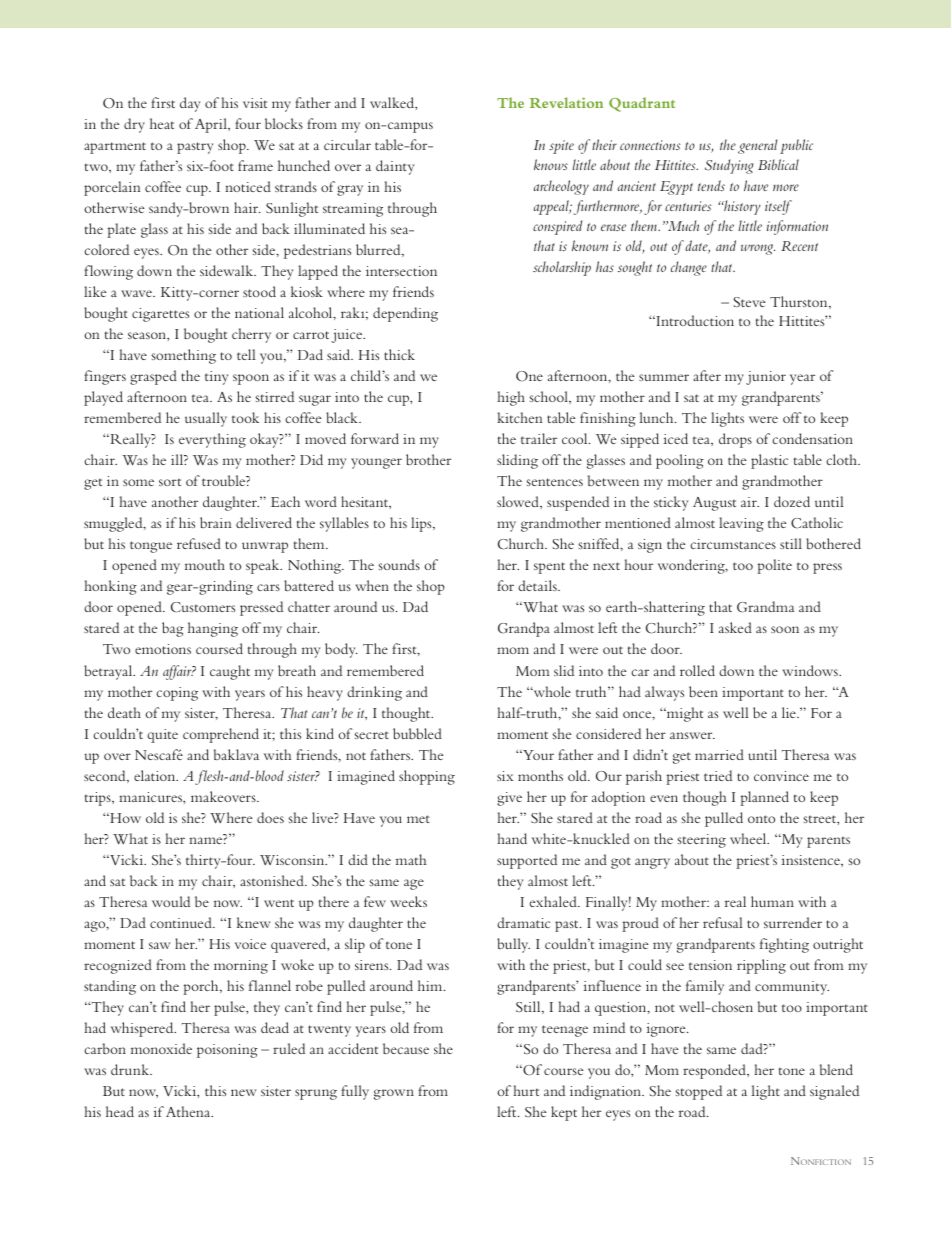 The image size is (952, 1233). Describe the element at coordinates (758, 146) in the image. I see `general` at that location.
